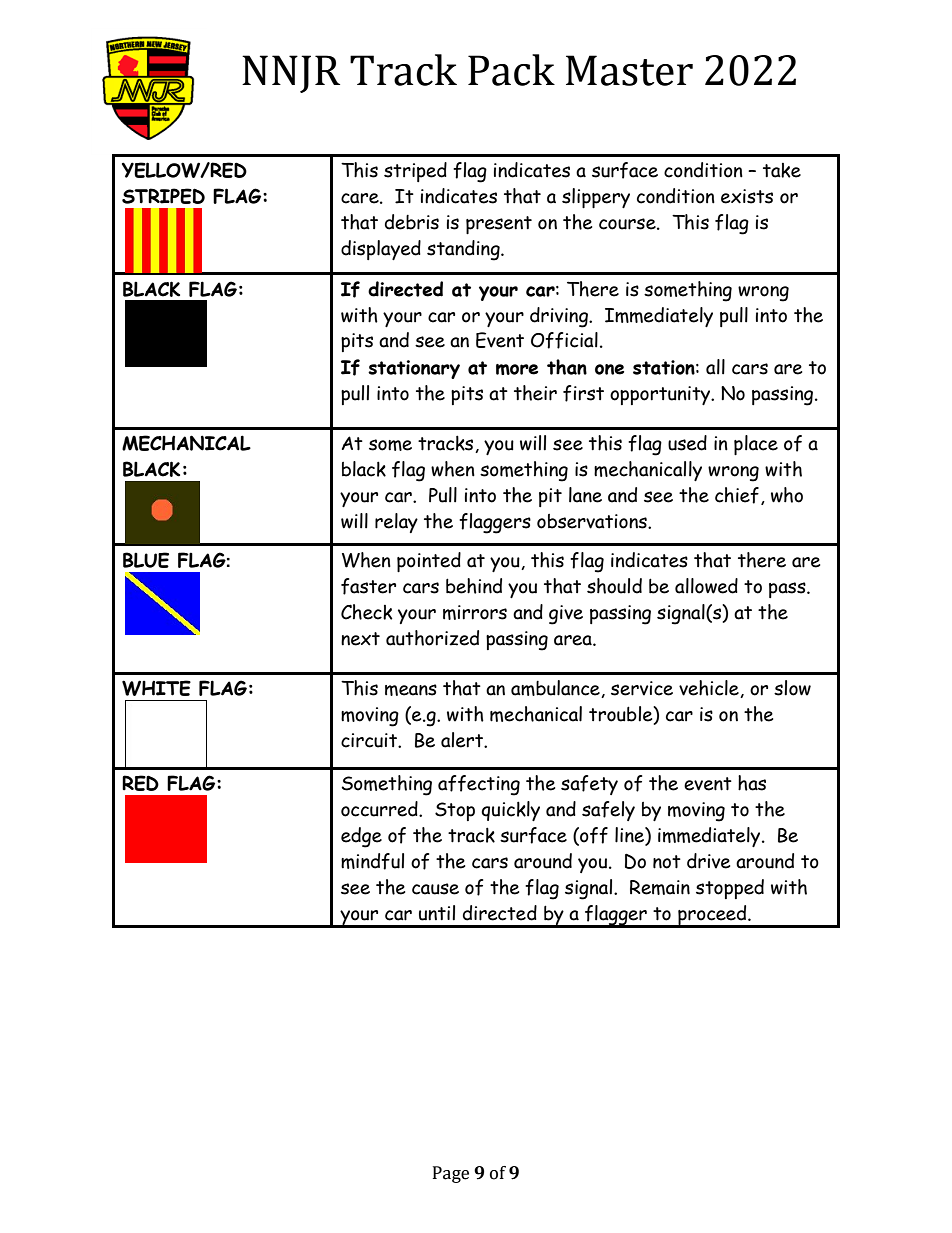  Describe the element at coordinates (706, 586) in the screenshot. I see `allowed` at that location.
